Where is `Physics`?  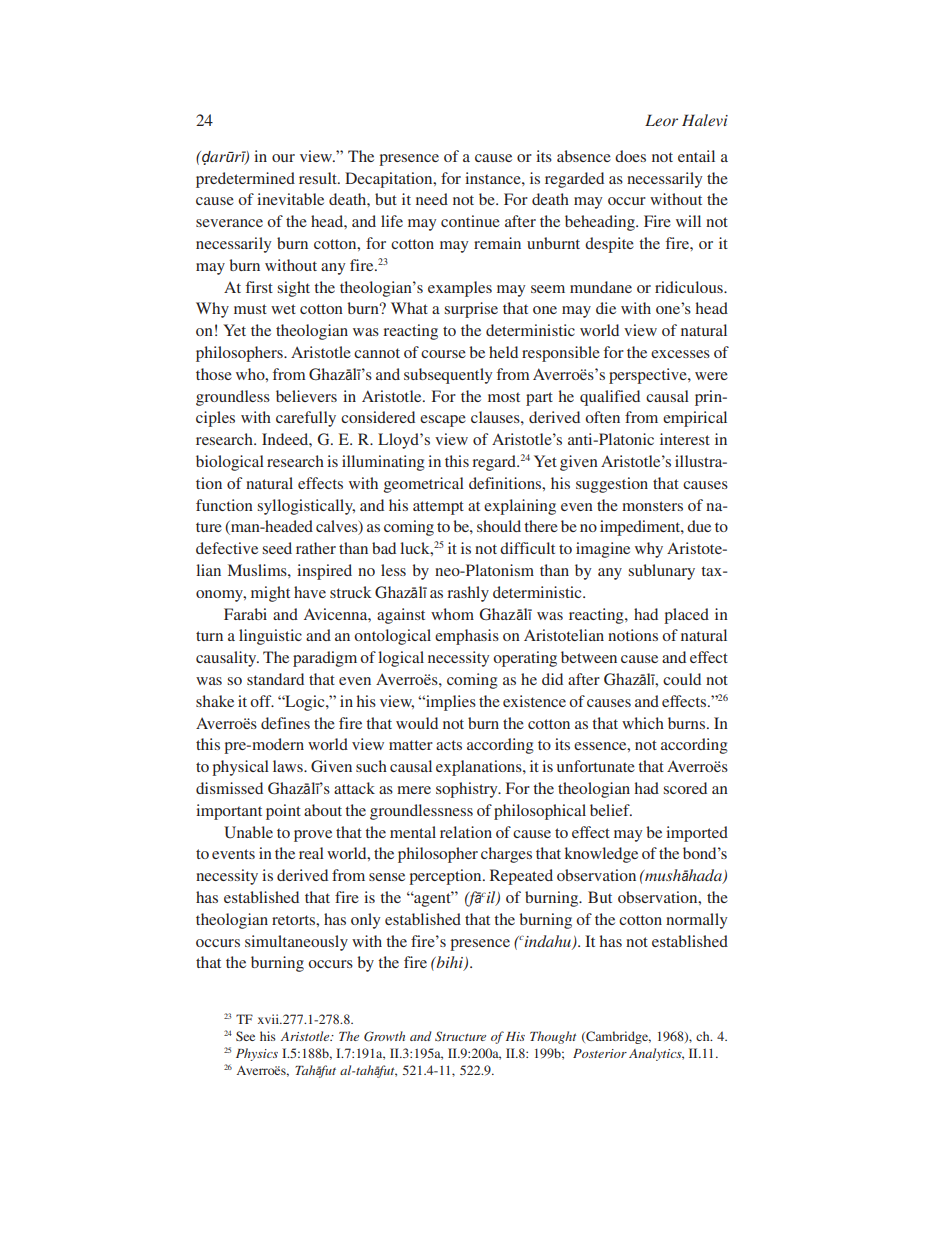 Physics is located at coordinates (257, 1054).
